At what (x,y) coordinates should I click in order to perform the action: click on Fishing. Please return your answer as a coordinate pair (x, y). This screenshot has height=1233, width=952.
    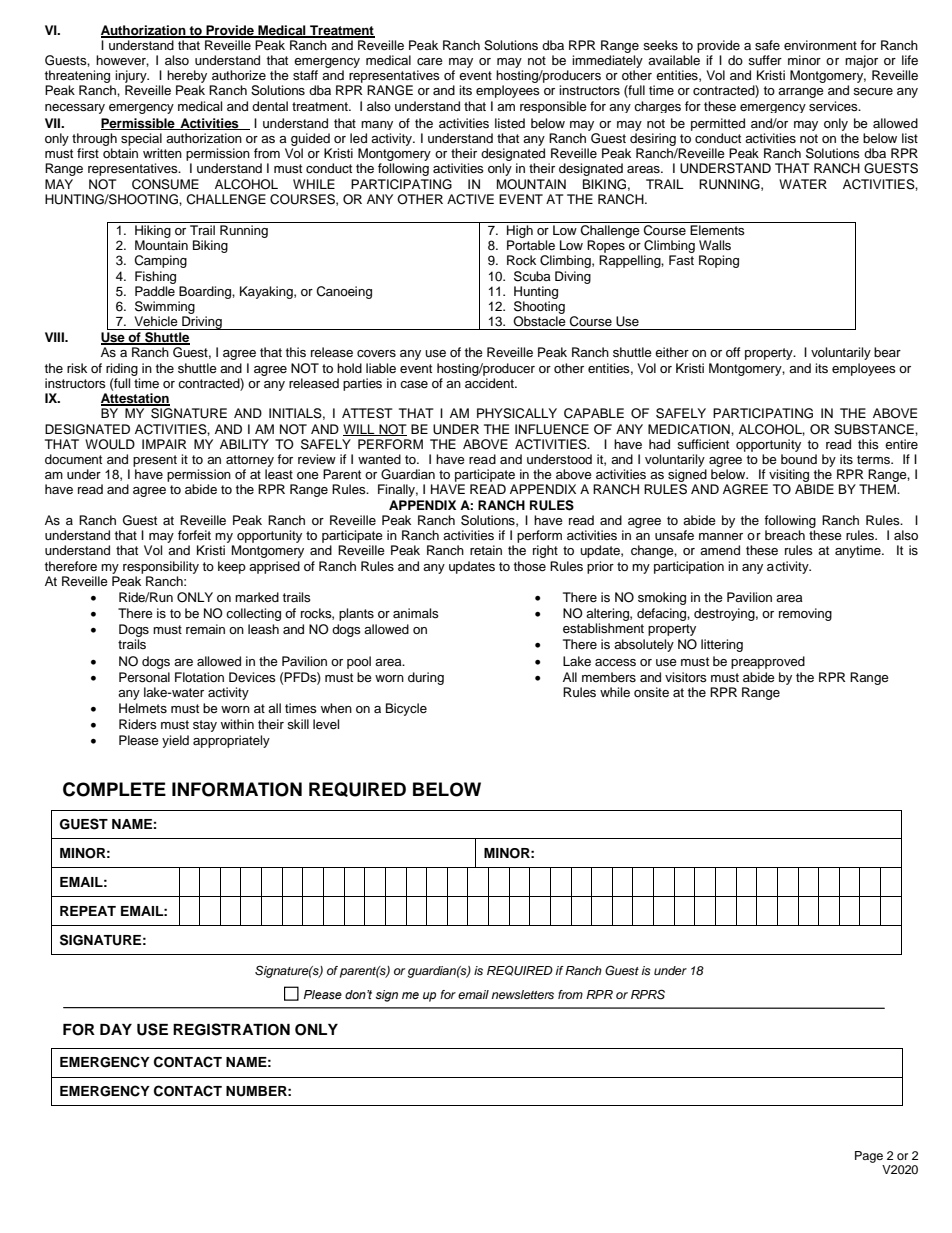
    Looking at the image, I should click on (155, 277).
